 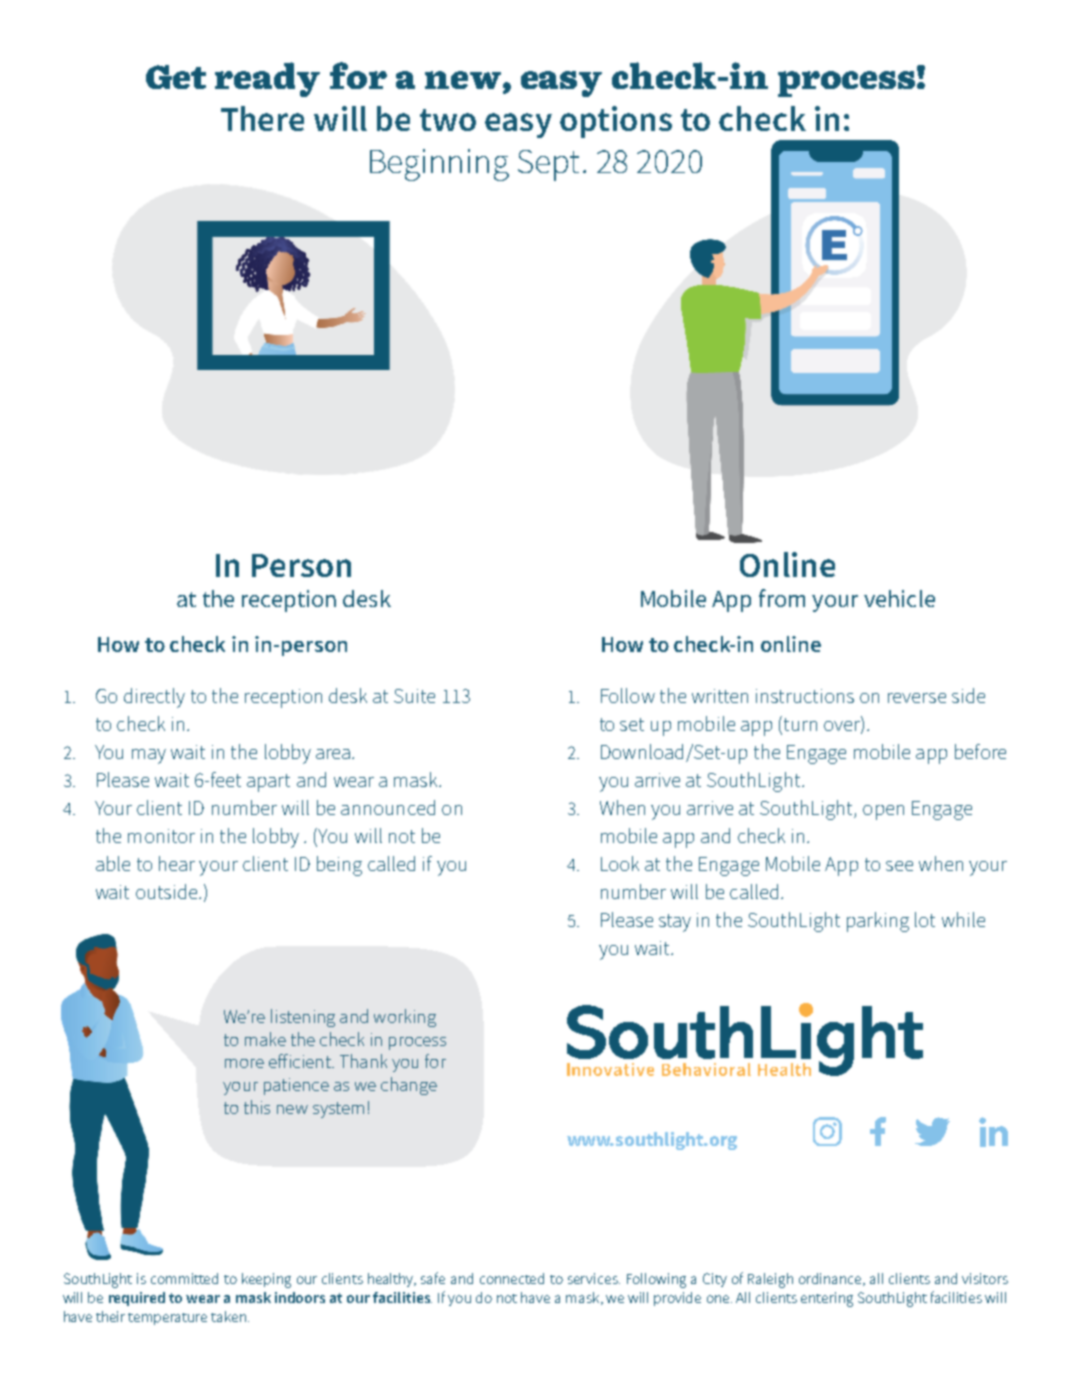 I want to click on connected, so click(x=512, y=1278).
